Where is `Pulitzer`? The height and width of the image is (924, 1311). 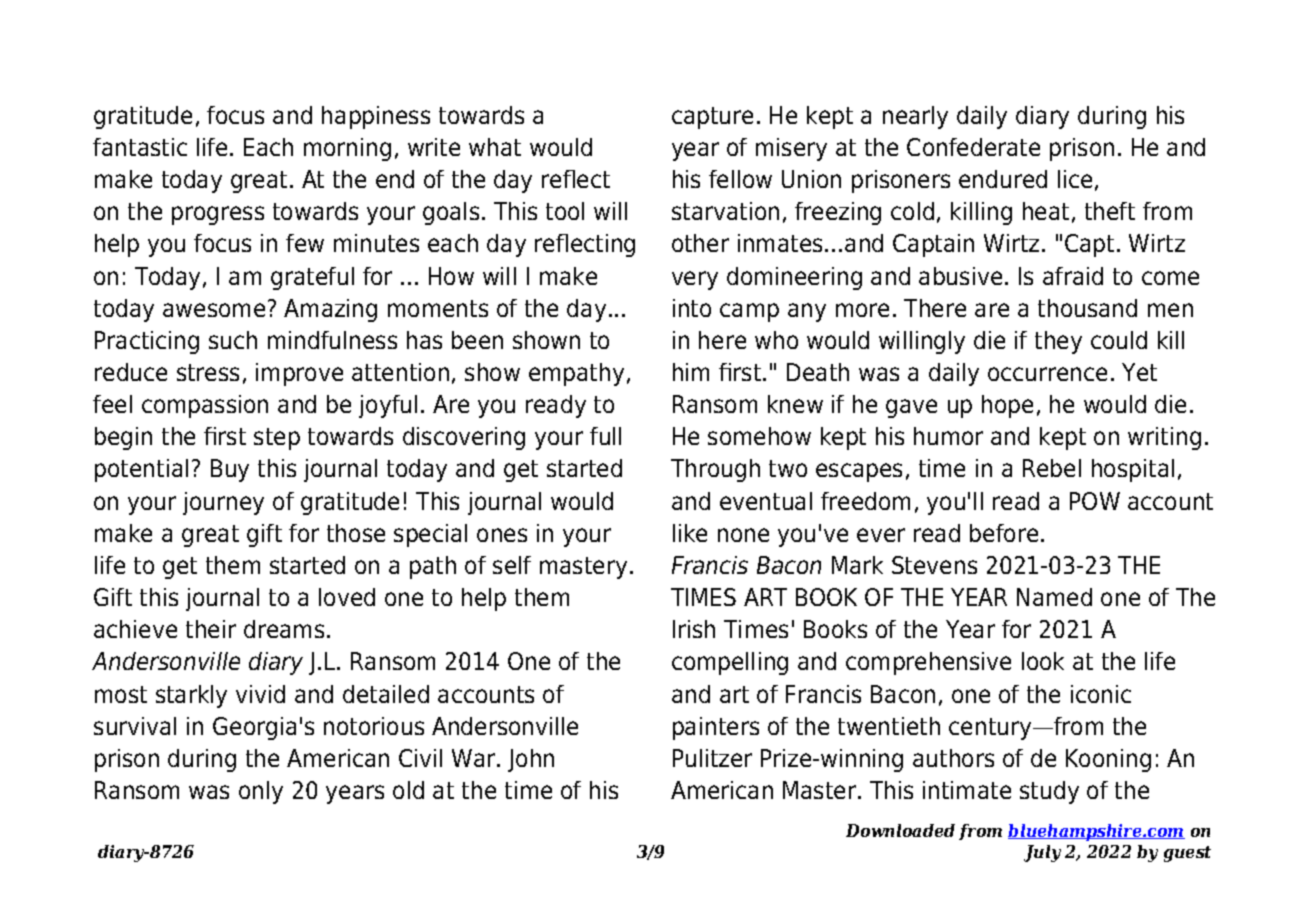
Pulitzer is located at coordinates (712, 758).
